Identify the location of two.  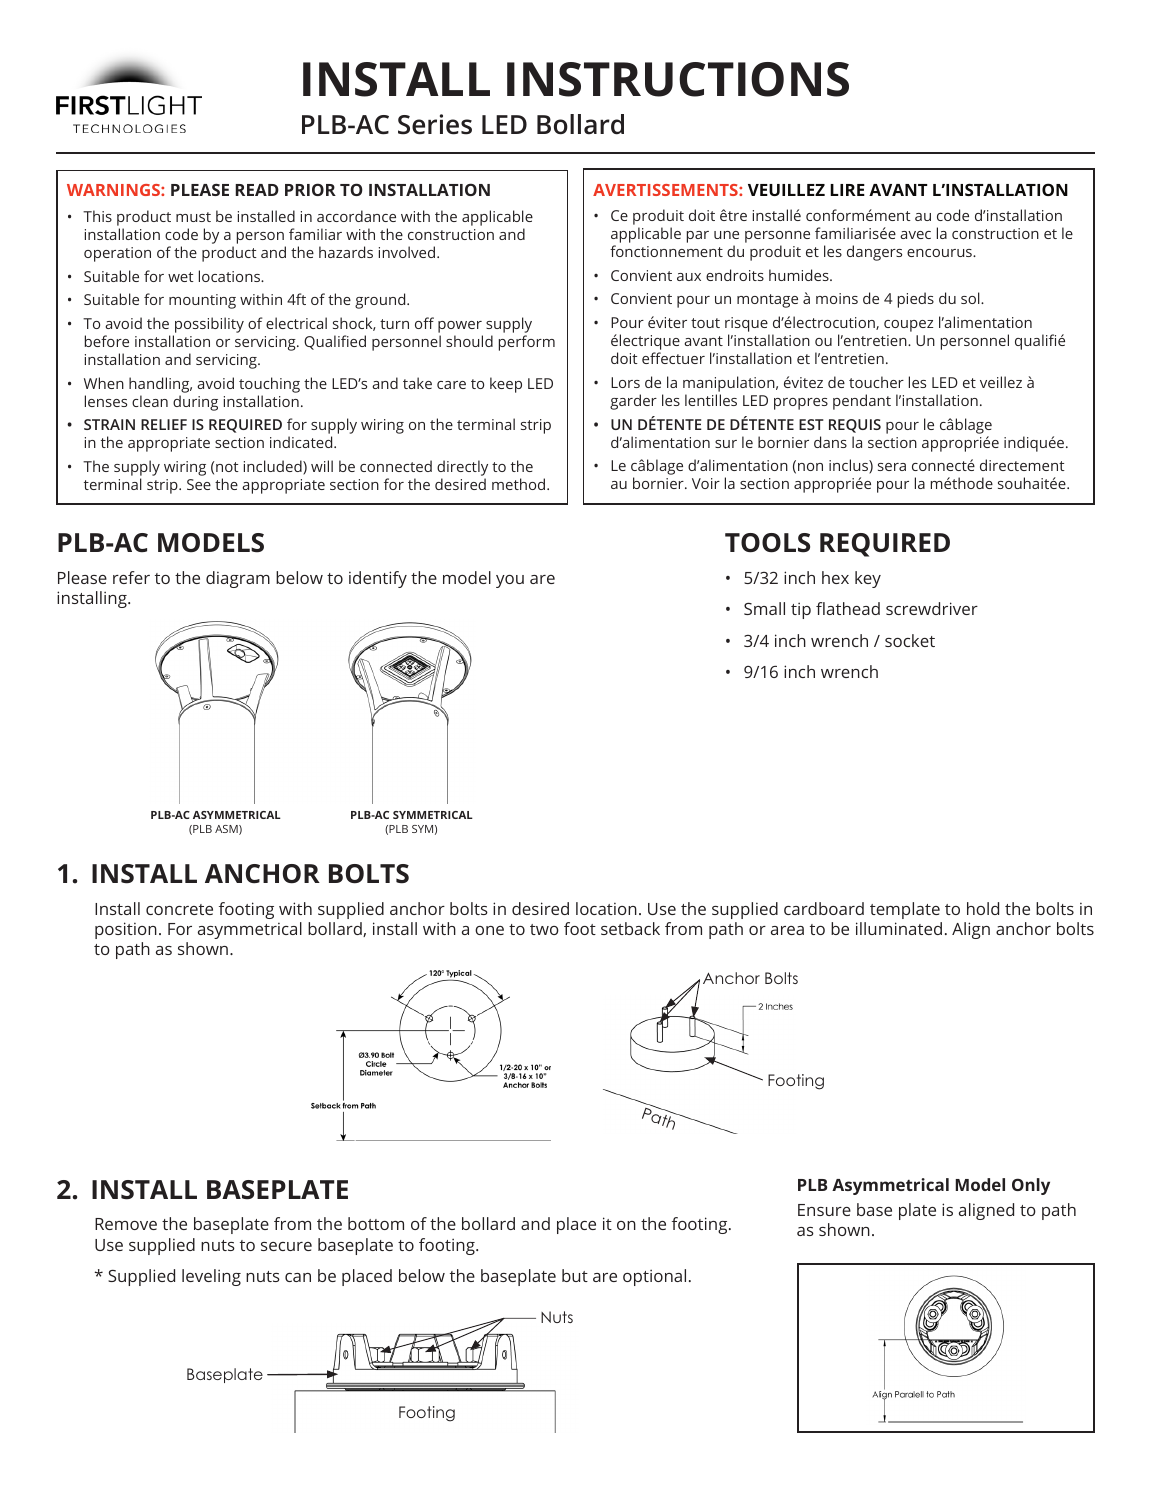
(544, 929).
